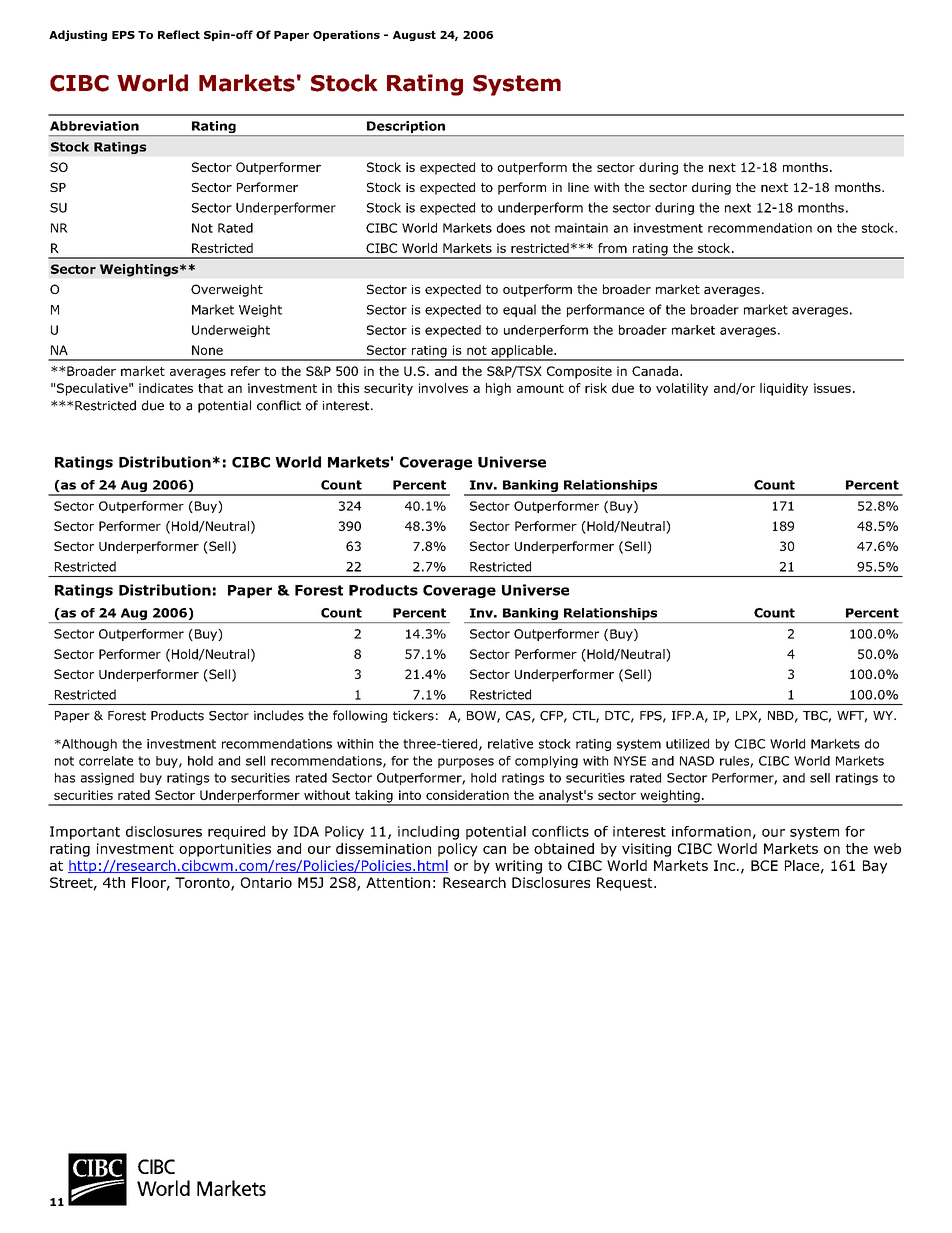 Image resolution: width=952 pixels, height=1233 pixels. What do you see at coordinates (482, 717) in the screenshot?
I see `BOW` at bounding box center [482, 717].
